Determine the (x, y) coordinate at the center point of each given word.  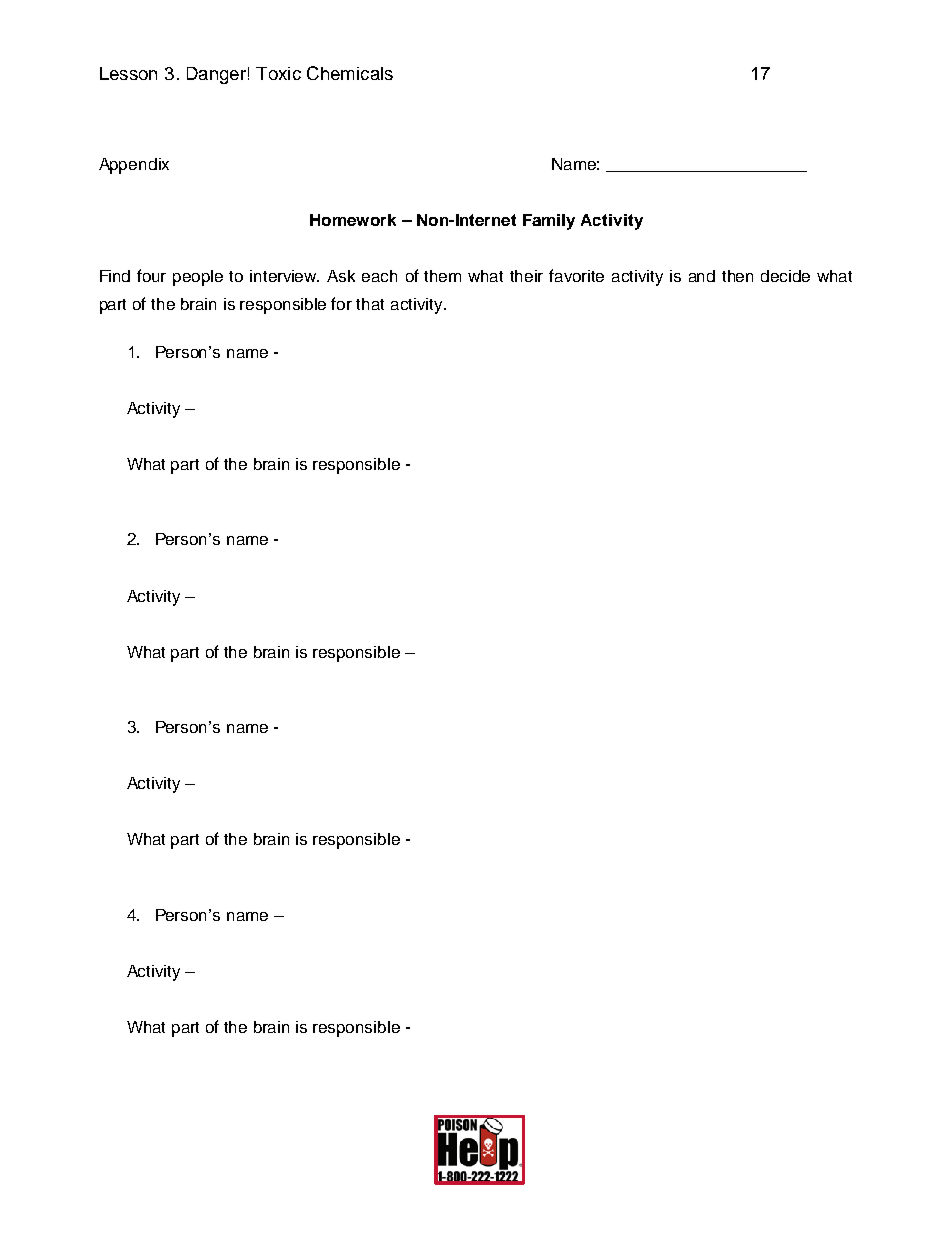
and (702, 276)
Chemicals (350, 73)
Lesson (128, 73)
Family (549, 222)
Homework (353, 220)
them (442, 276)
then (737, 276)
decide (785, 276)
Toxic (278, 73)
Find (115, 276)
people (198, 278)
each (379, 276)
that (370, 304)
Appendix (134, 166)
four (151, 275)
